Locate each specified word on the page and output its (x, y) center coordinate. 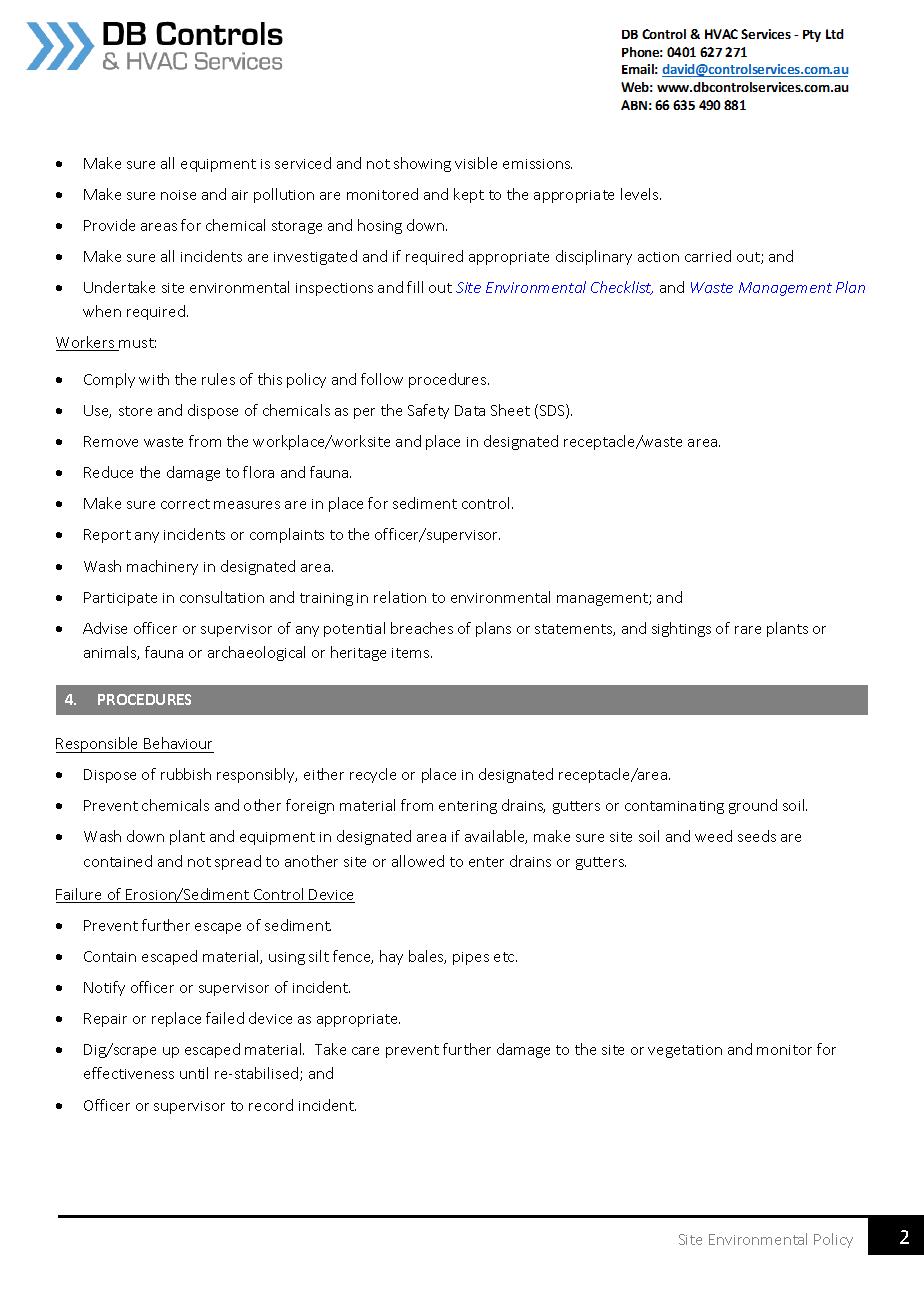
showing (422, 164)
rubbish (186, 774)
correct (185, 504)
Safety (428, 411)
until (194, 1073)
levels (641, 194)
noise (178, 195)
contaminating (674, 807)
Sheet (510, 410)
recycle (373, 775)
